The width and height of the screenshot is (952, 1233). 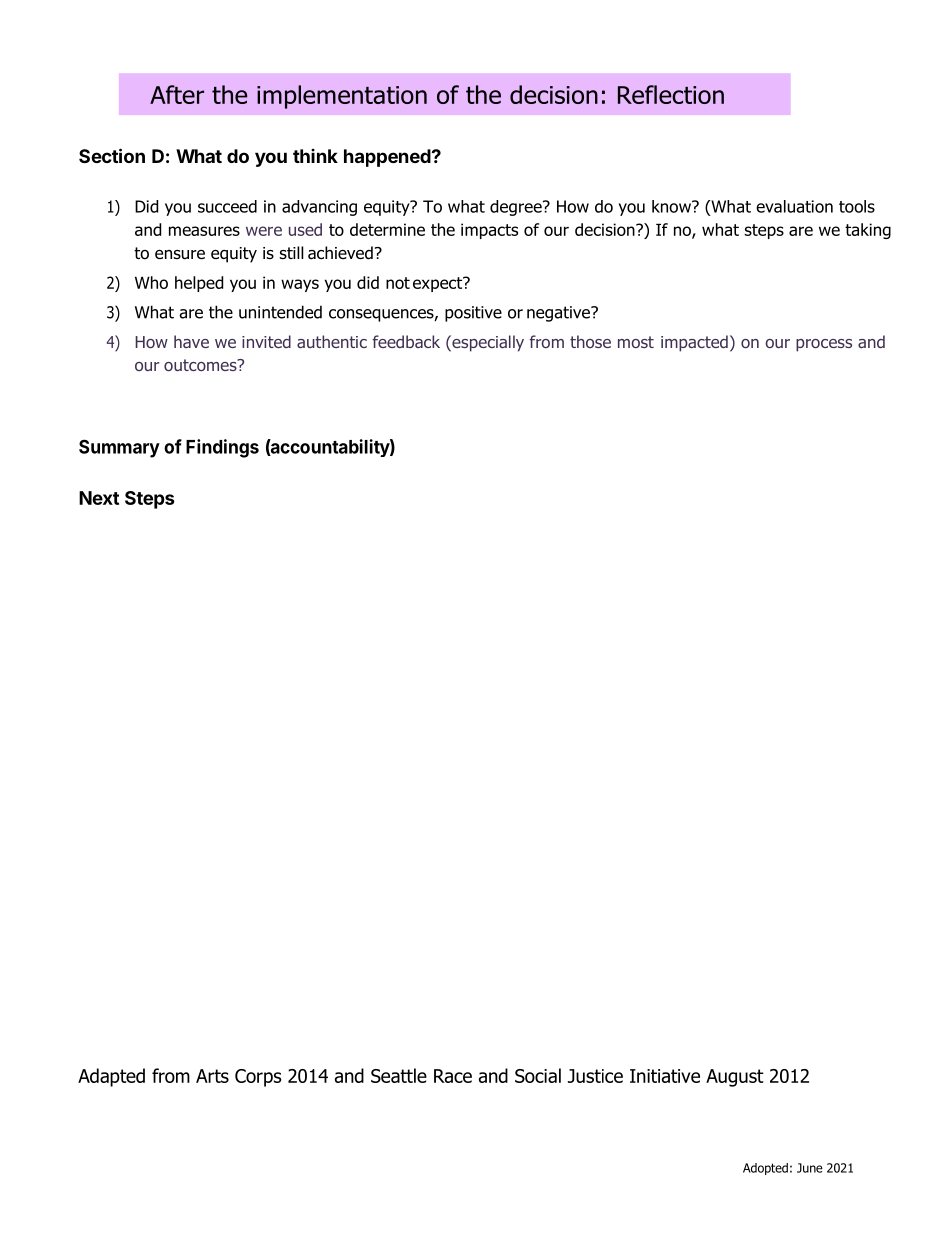 What do you see at coordinates (258, 1078) in the screenshot?
I see `Corps` at bounding box center [258, 1078].
